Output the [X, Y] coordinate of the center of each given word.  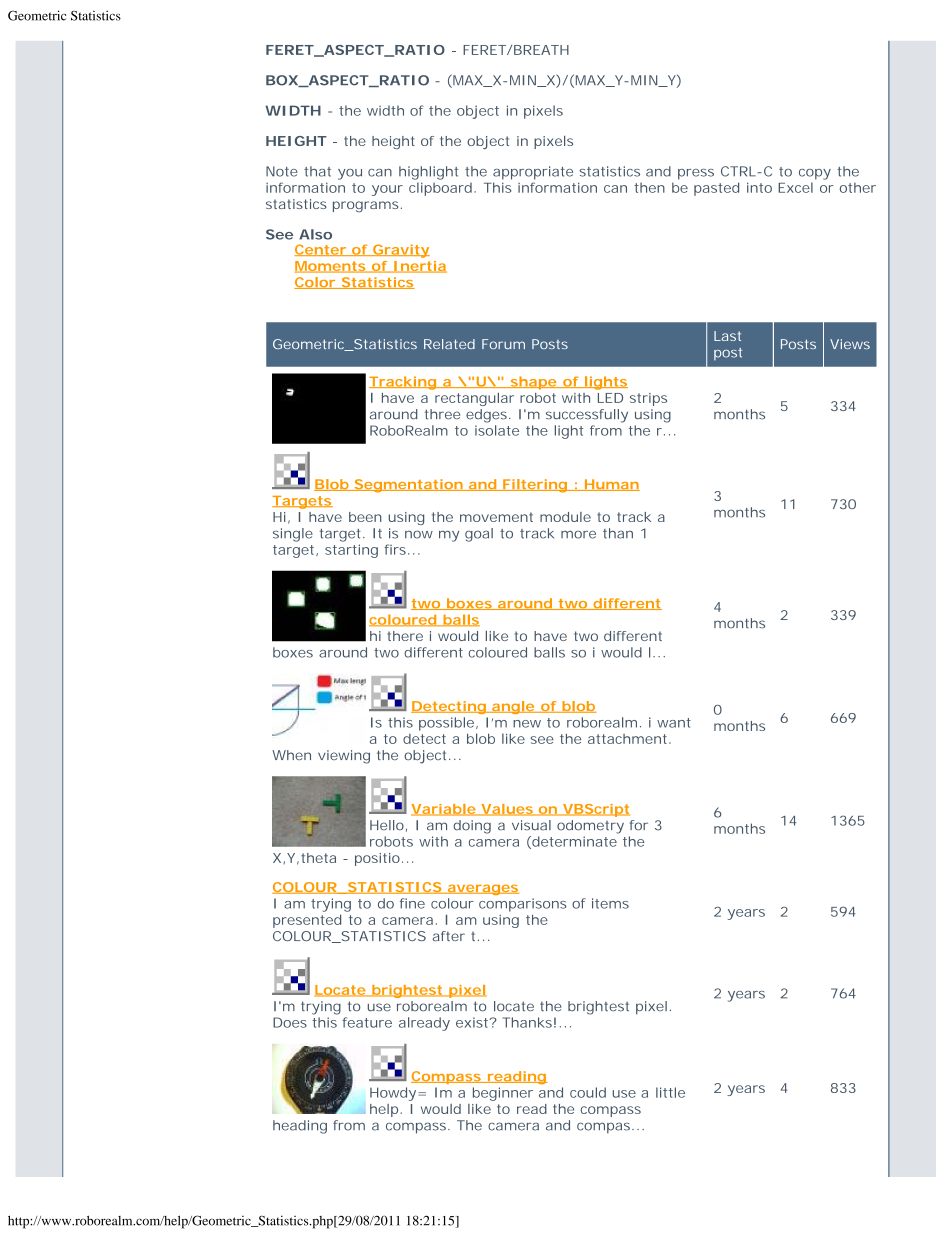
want [674, 723]
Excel [795, 187]
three [442, 414]
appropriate [533, 173]
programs [367, 207]
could [588, 1092]
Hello [388, 826]
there [405, 636]
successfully [587, 416]
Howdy [395, 1094]
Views [850, 344]
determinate [573, 842]
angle [513, 707]
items [610, 903]
